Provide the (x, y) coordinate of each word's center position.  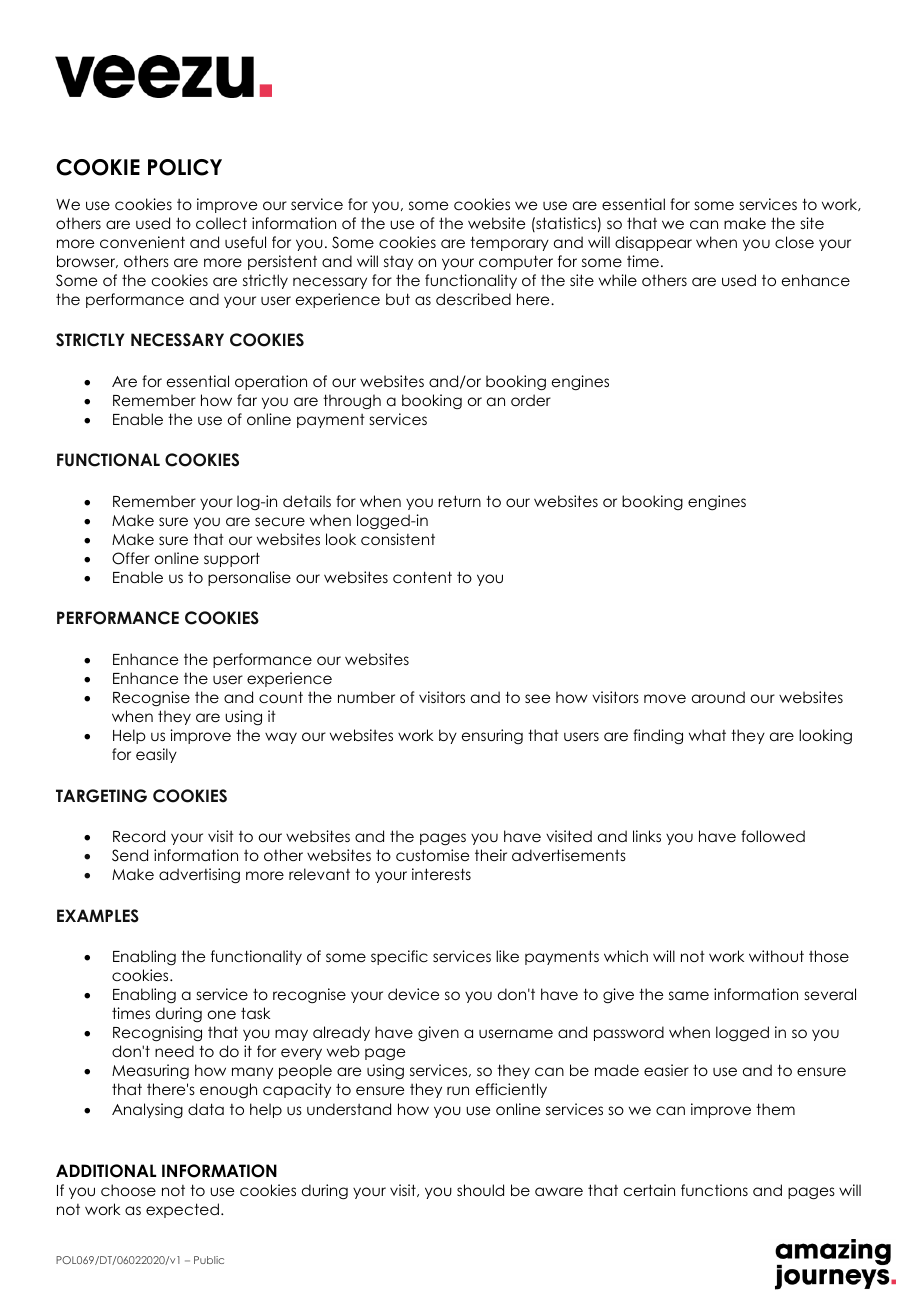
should (480, 1190)
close (794, 242)
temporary (509, 243)
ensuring (492, 737)
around (718, 697)
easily (156, 755)
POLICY (185, 167)
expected (182, 1210)
